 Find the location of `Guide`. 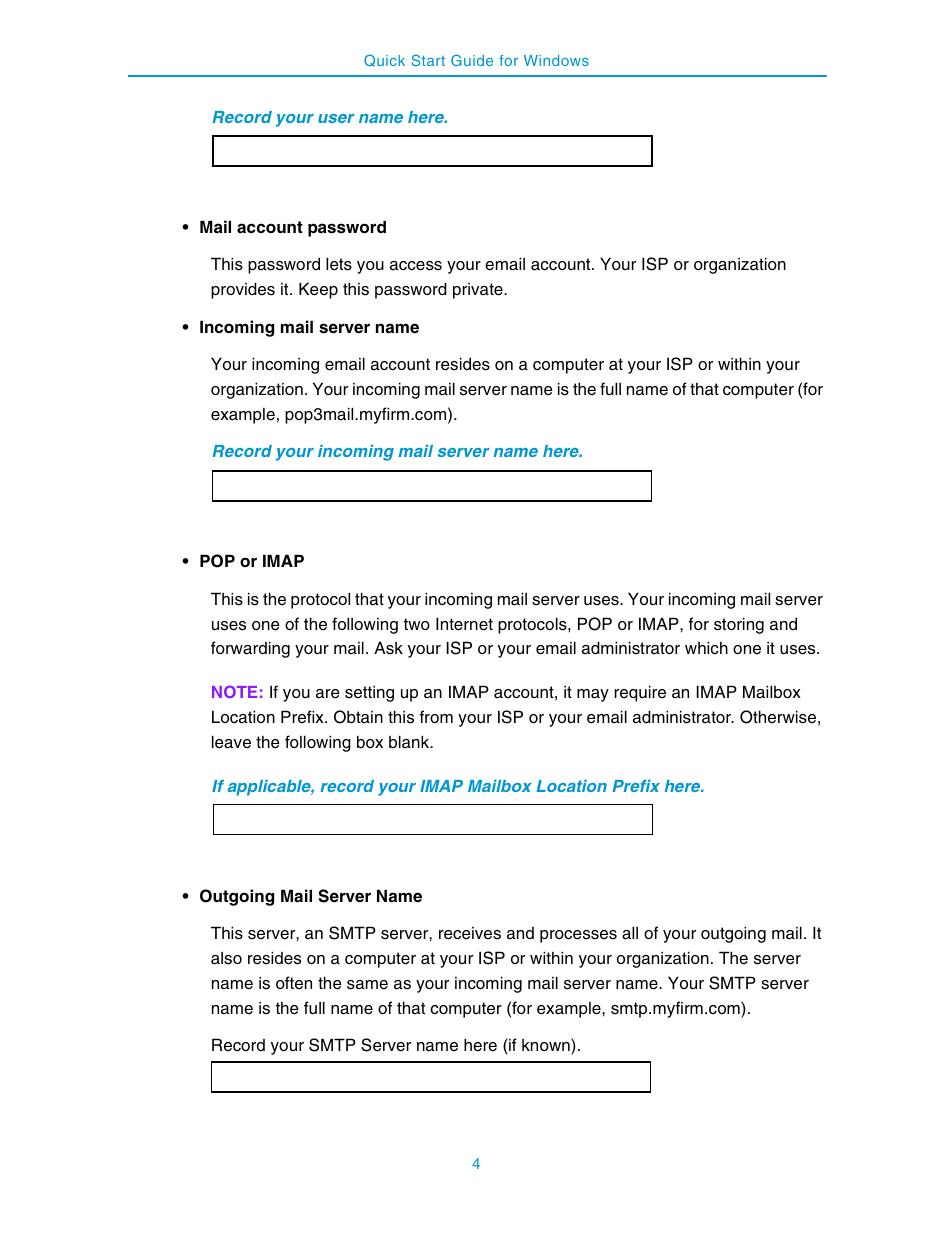

Guide is located at coordinates (472, 60).
